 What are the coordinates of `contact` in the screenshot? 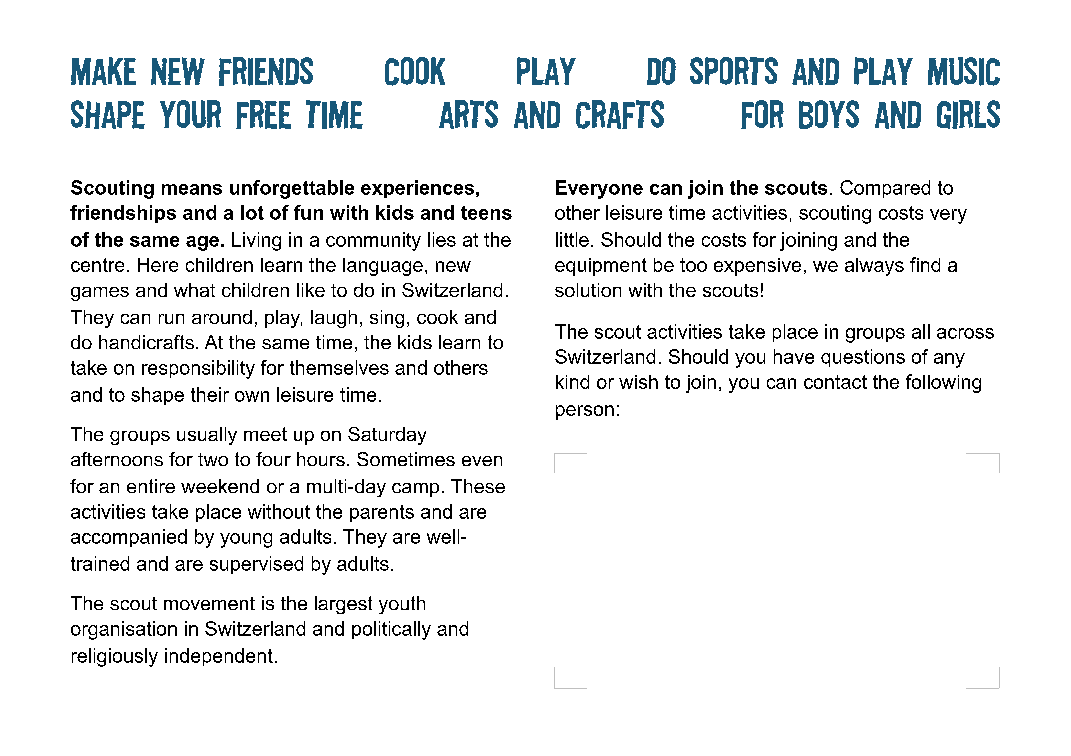 It's located at (835, 382).
